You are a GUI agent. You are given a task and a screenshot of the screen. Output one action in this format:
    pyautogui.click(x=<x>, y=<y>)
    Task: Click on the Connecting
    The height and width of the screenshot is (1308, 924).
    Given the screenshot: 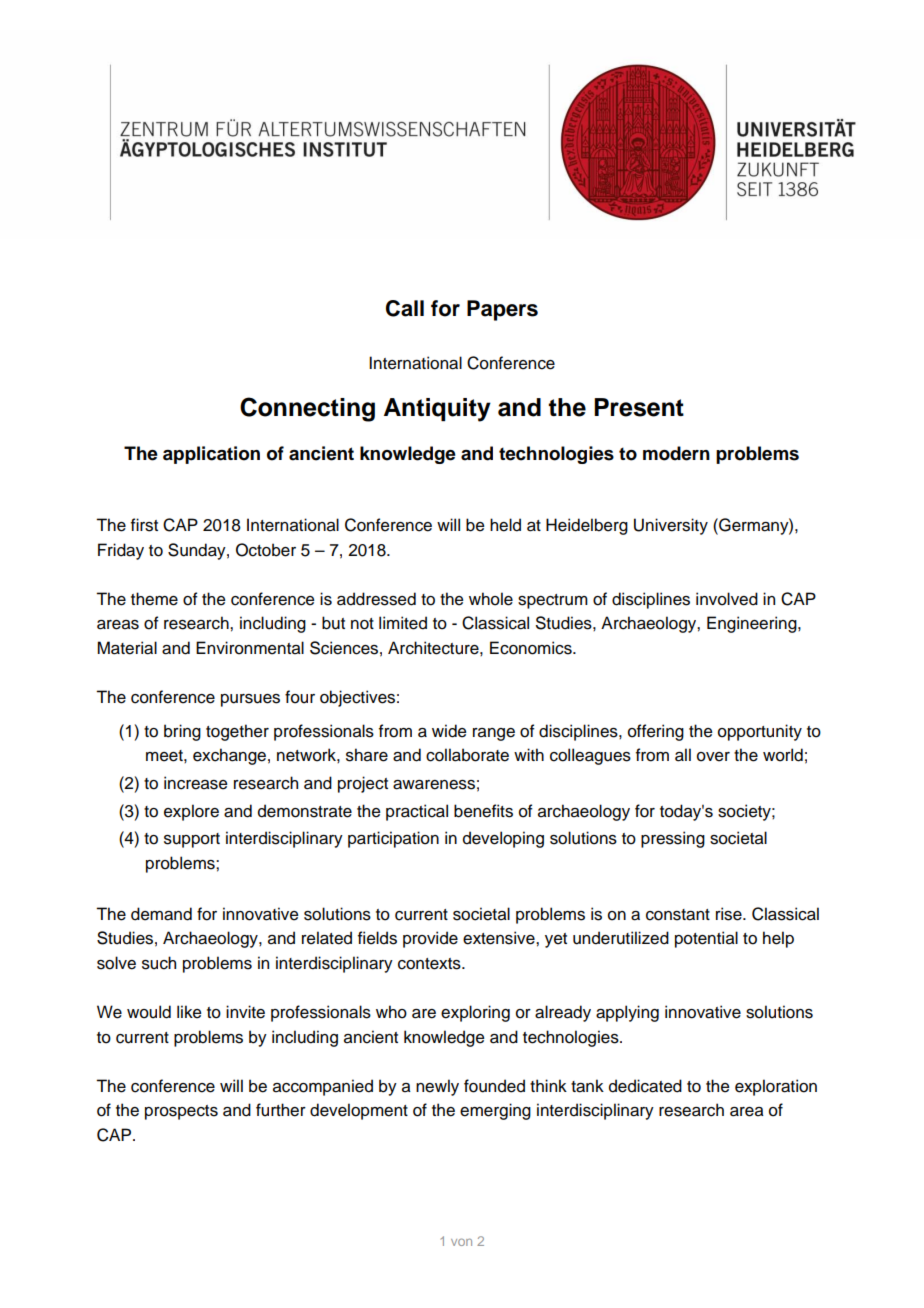 What is the action you would take?
    pyautogui.click(x=307, y=409)
